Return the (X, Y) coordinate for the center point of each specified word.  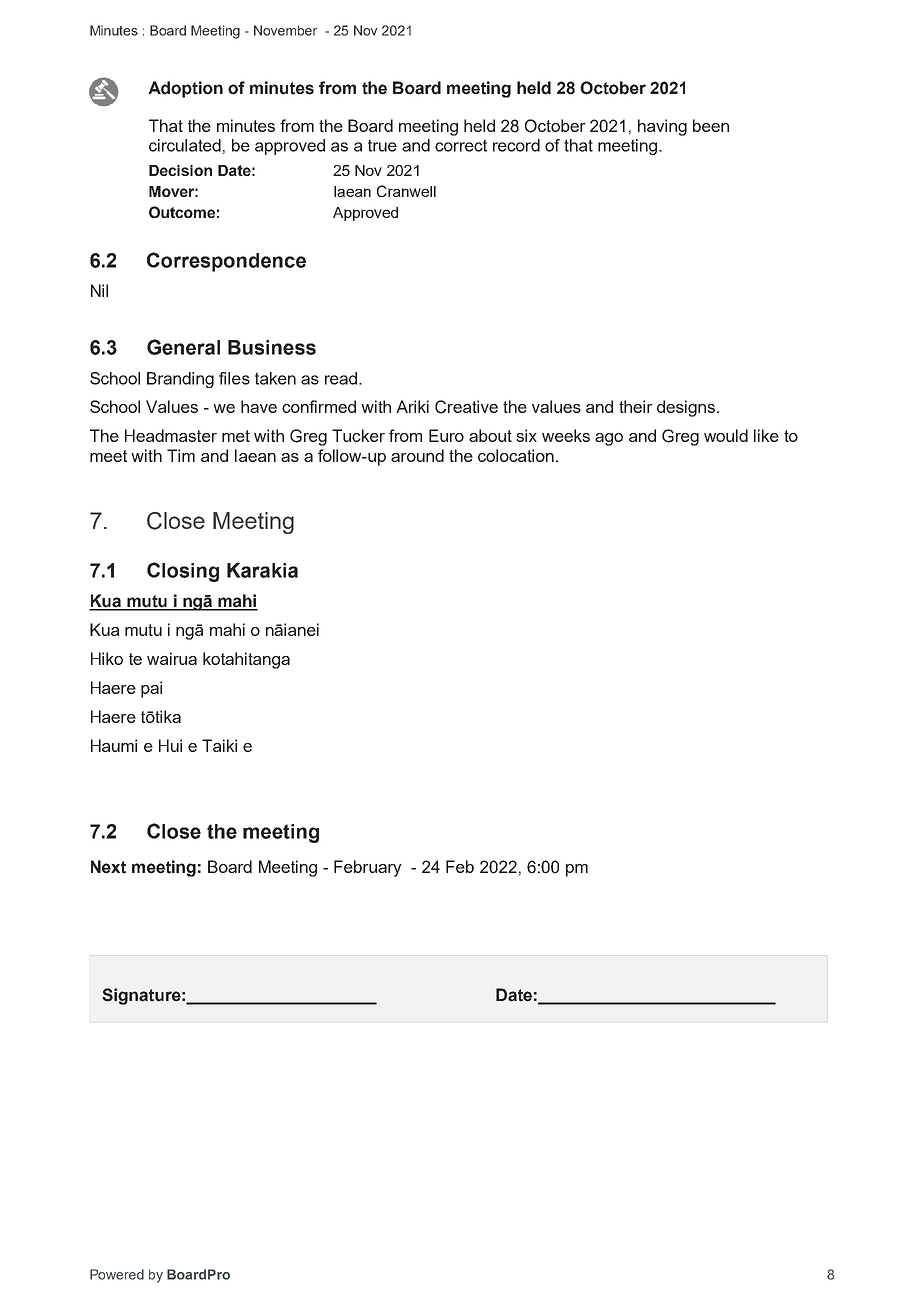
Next (108, 867)
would (726, 435)
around (417, 455)
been (711, 125)
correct (461, 145)
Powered (117, 1274)
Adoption (185, 89)
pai (151, 689)
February (368, 868)
